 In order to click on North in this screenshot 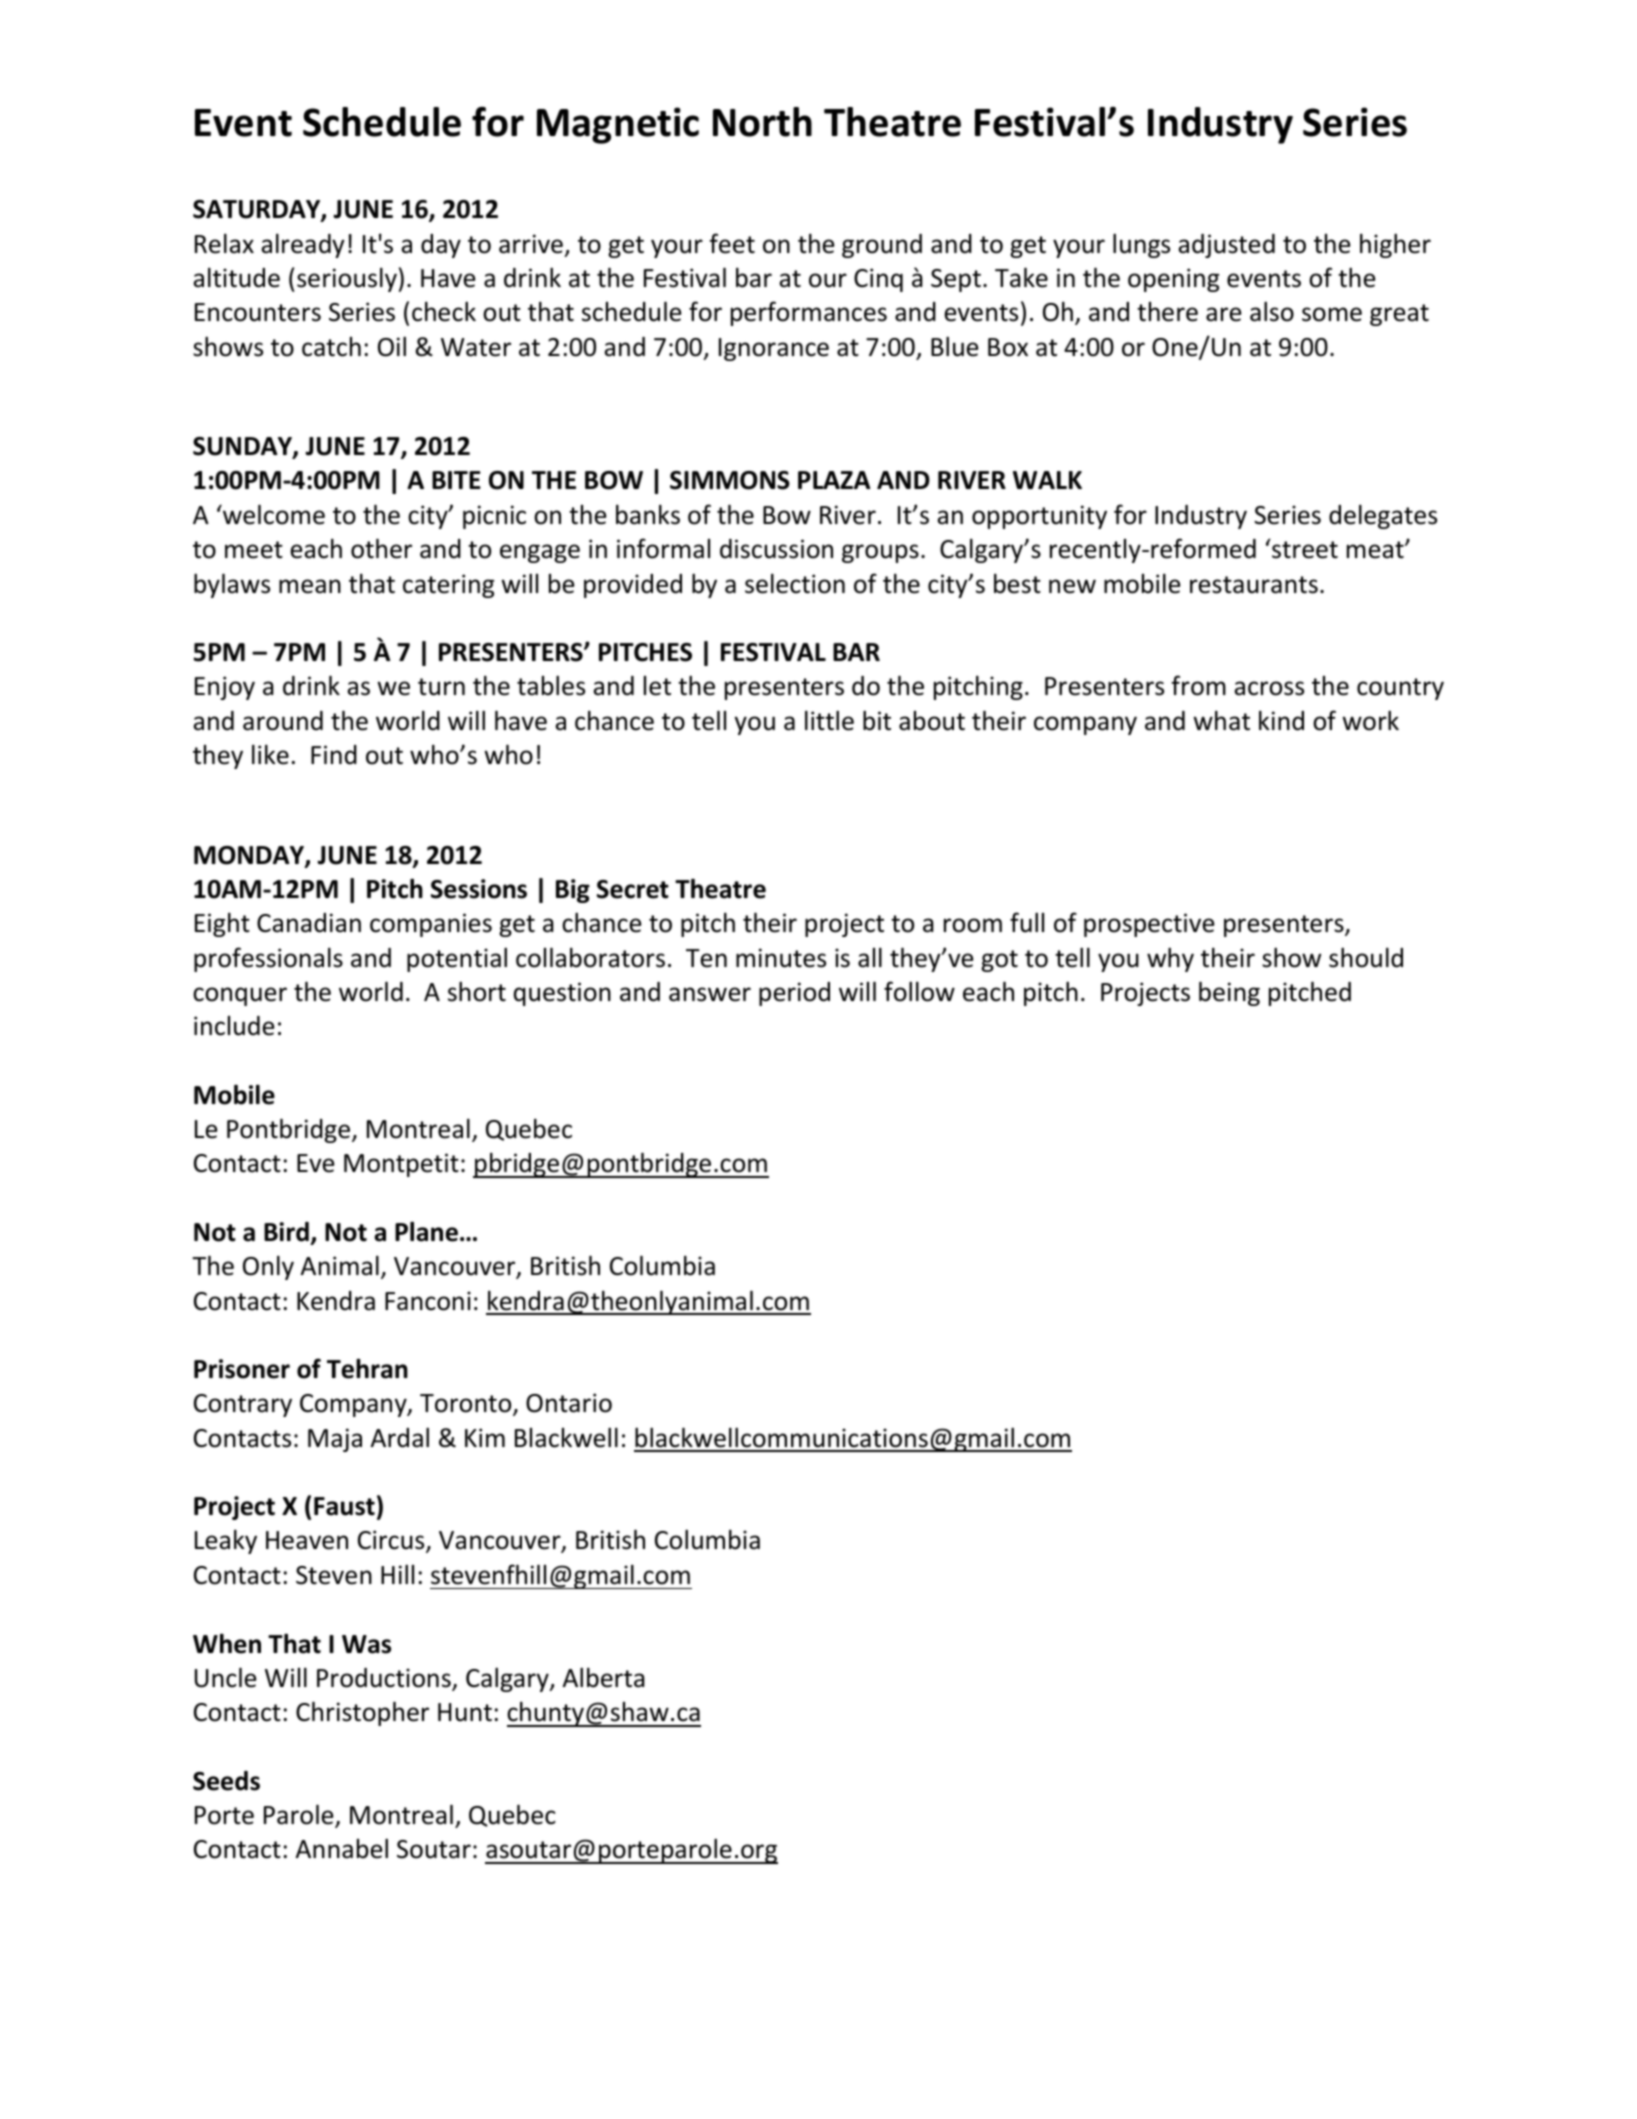, I will do `click(762, 122)`.
